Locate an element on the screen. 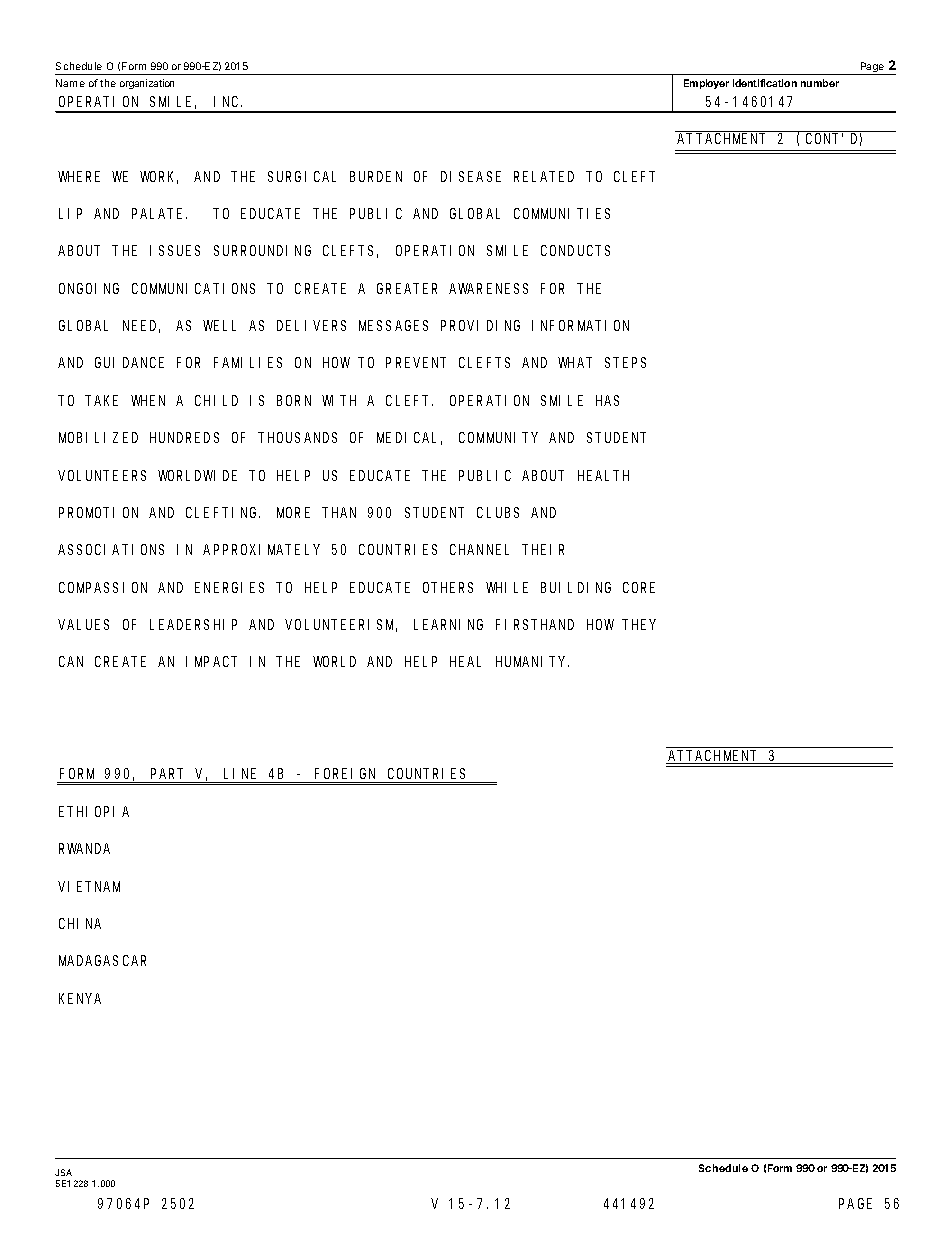 Image resolution: width=952 pixels, height=1233 pixels. Employer is located at coordinates (706, 84).
